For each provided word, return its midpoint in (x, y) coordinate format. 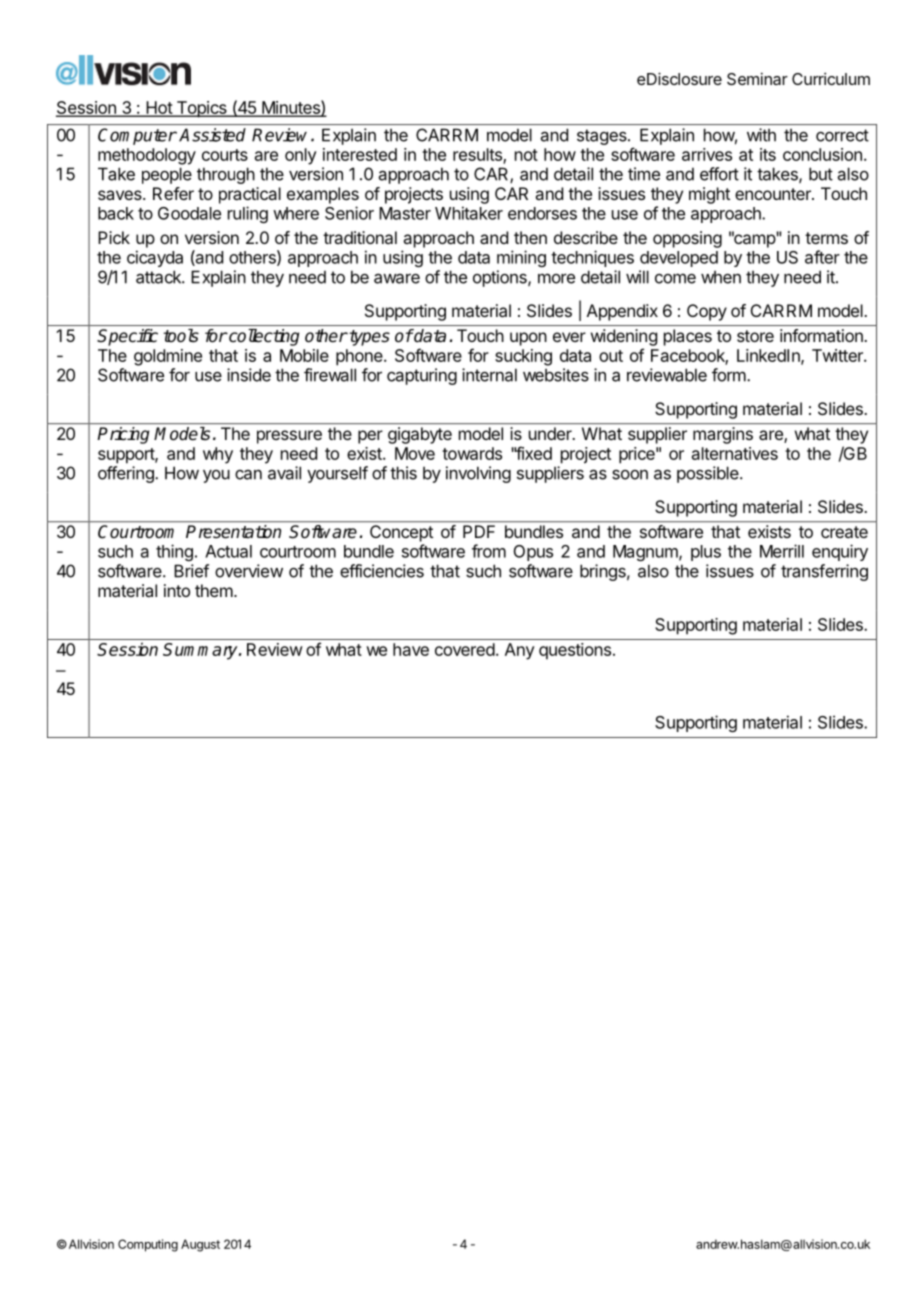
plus (706, 553)
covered (465, 649)
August (200, 1245)
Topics (201, 109)
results (478, 155)
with (761, 135)
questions (575, 651)
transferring (824, 572)
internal (489, 375)
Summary (201, 651)
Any (520, 651)
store (755, 336)
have (411, 649)
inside (249, 375)
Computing (148, 1245)
